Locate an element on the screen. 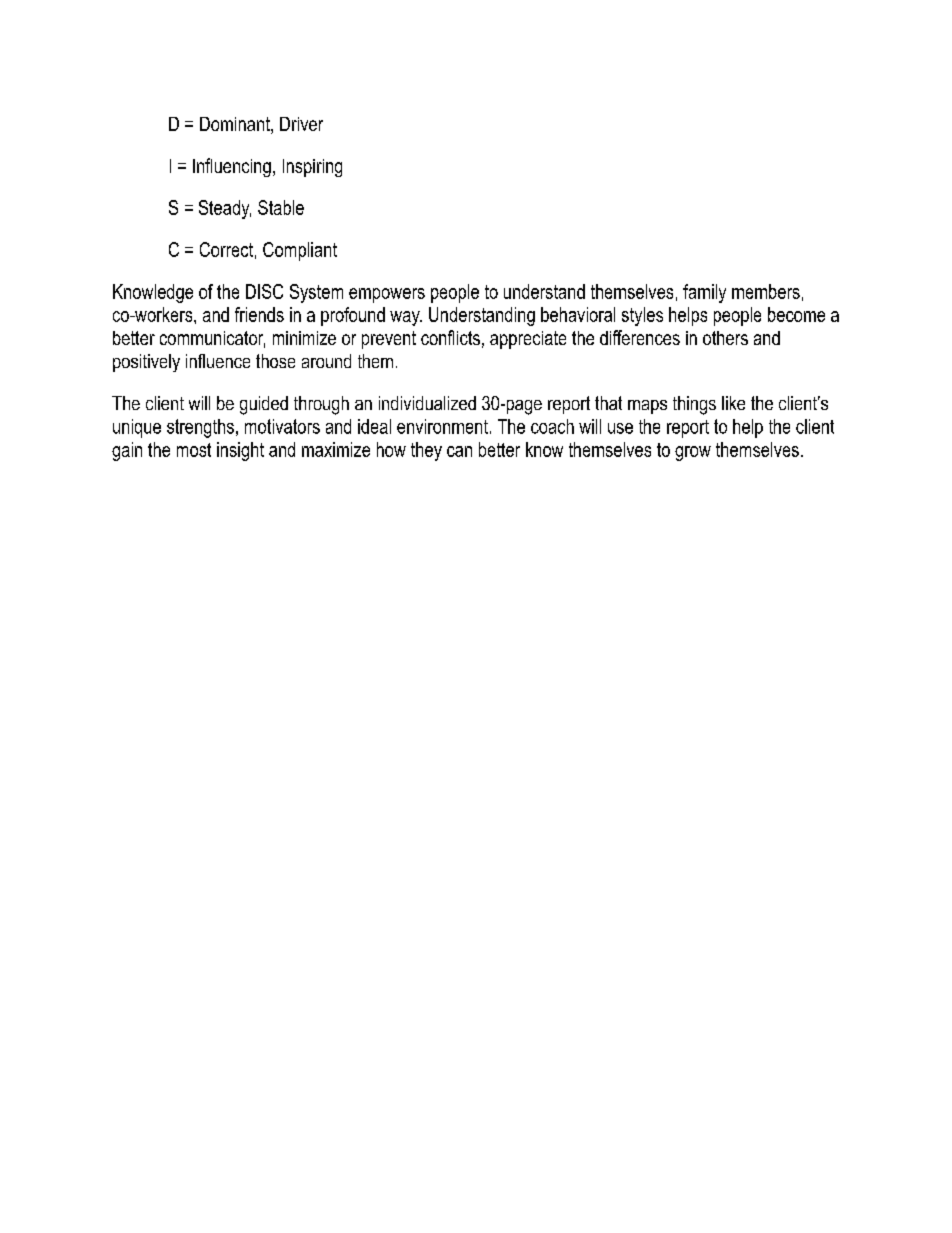 The width and height of the screenshot is (952, 1233). can is located at coordinates (459, 451).
